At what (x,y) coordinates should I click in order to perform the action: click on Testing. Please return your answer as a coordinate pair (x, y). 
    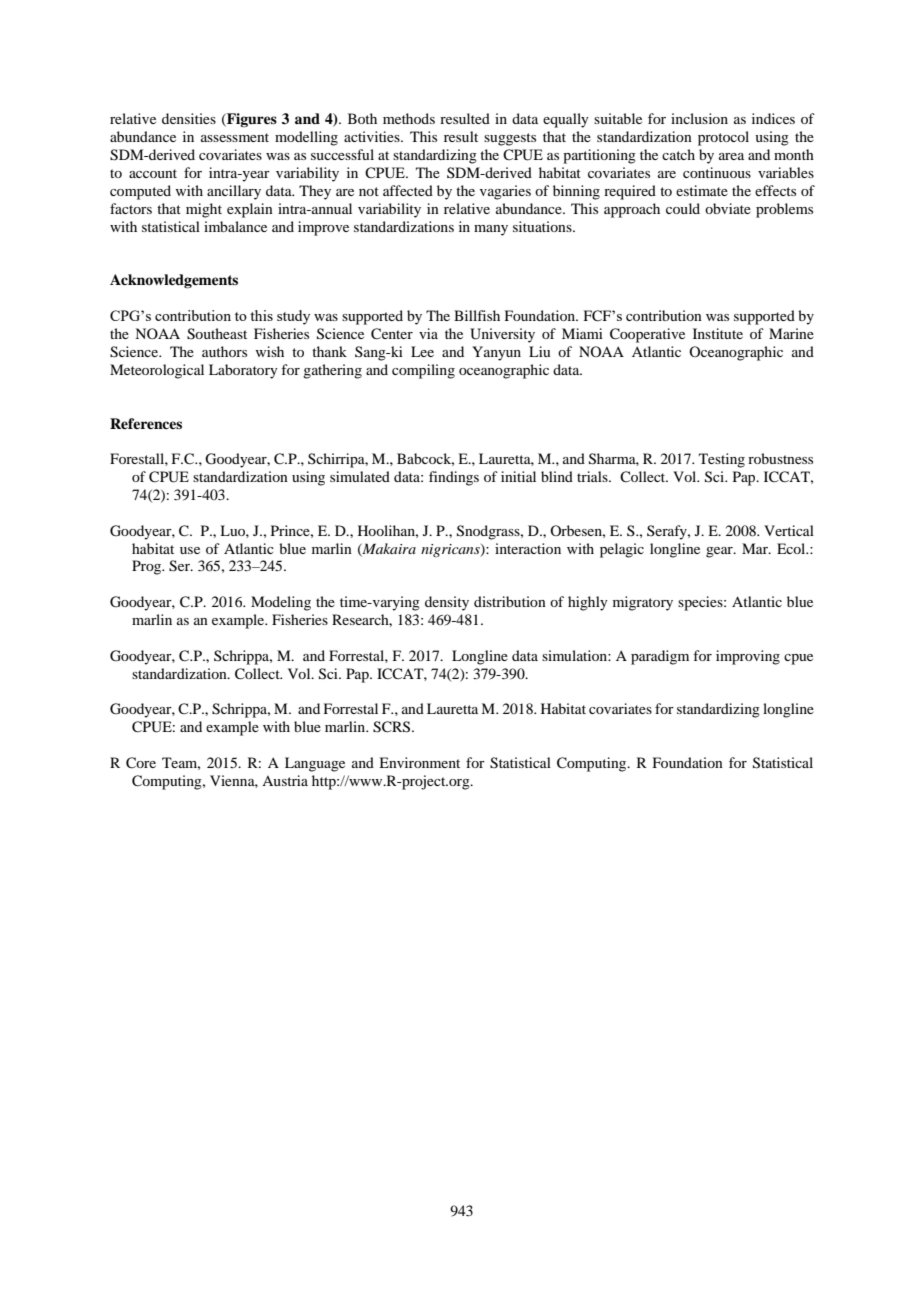
    Looking at the image, I should click on (722, 460).
